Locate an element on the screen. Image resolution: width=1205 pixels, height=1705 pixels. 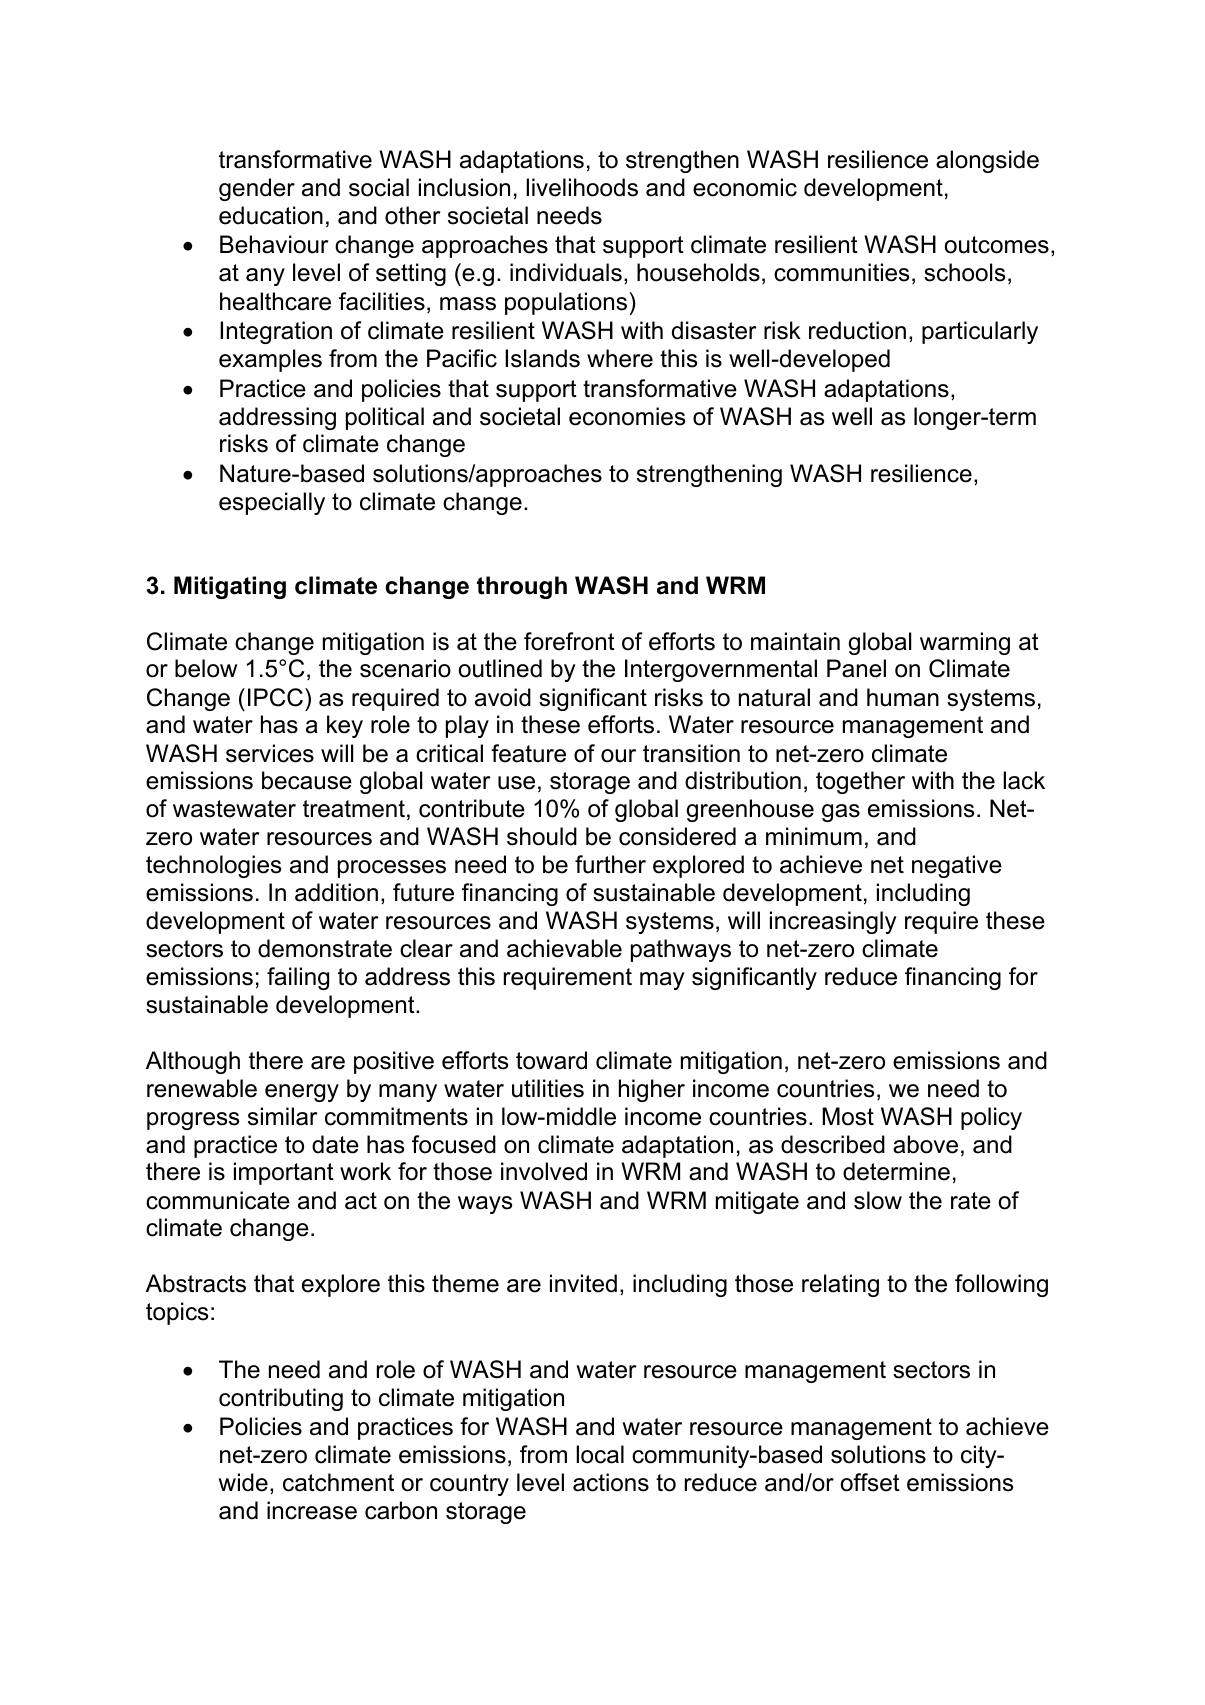
increase is located at coordinates (312, 1510).
